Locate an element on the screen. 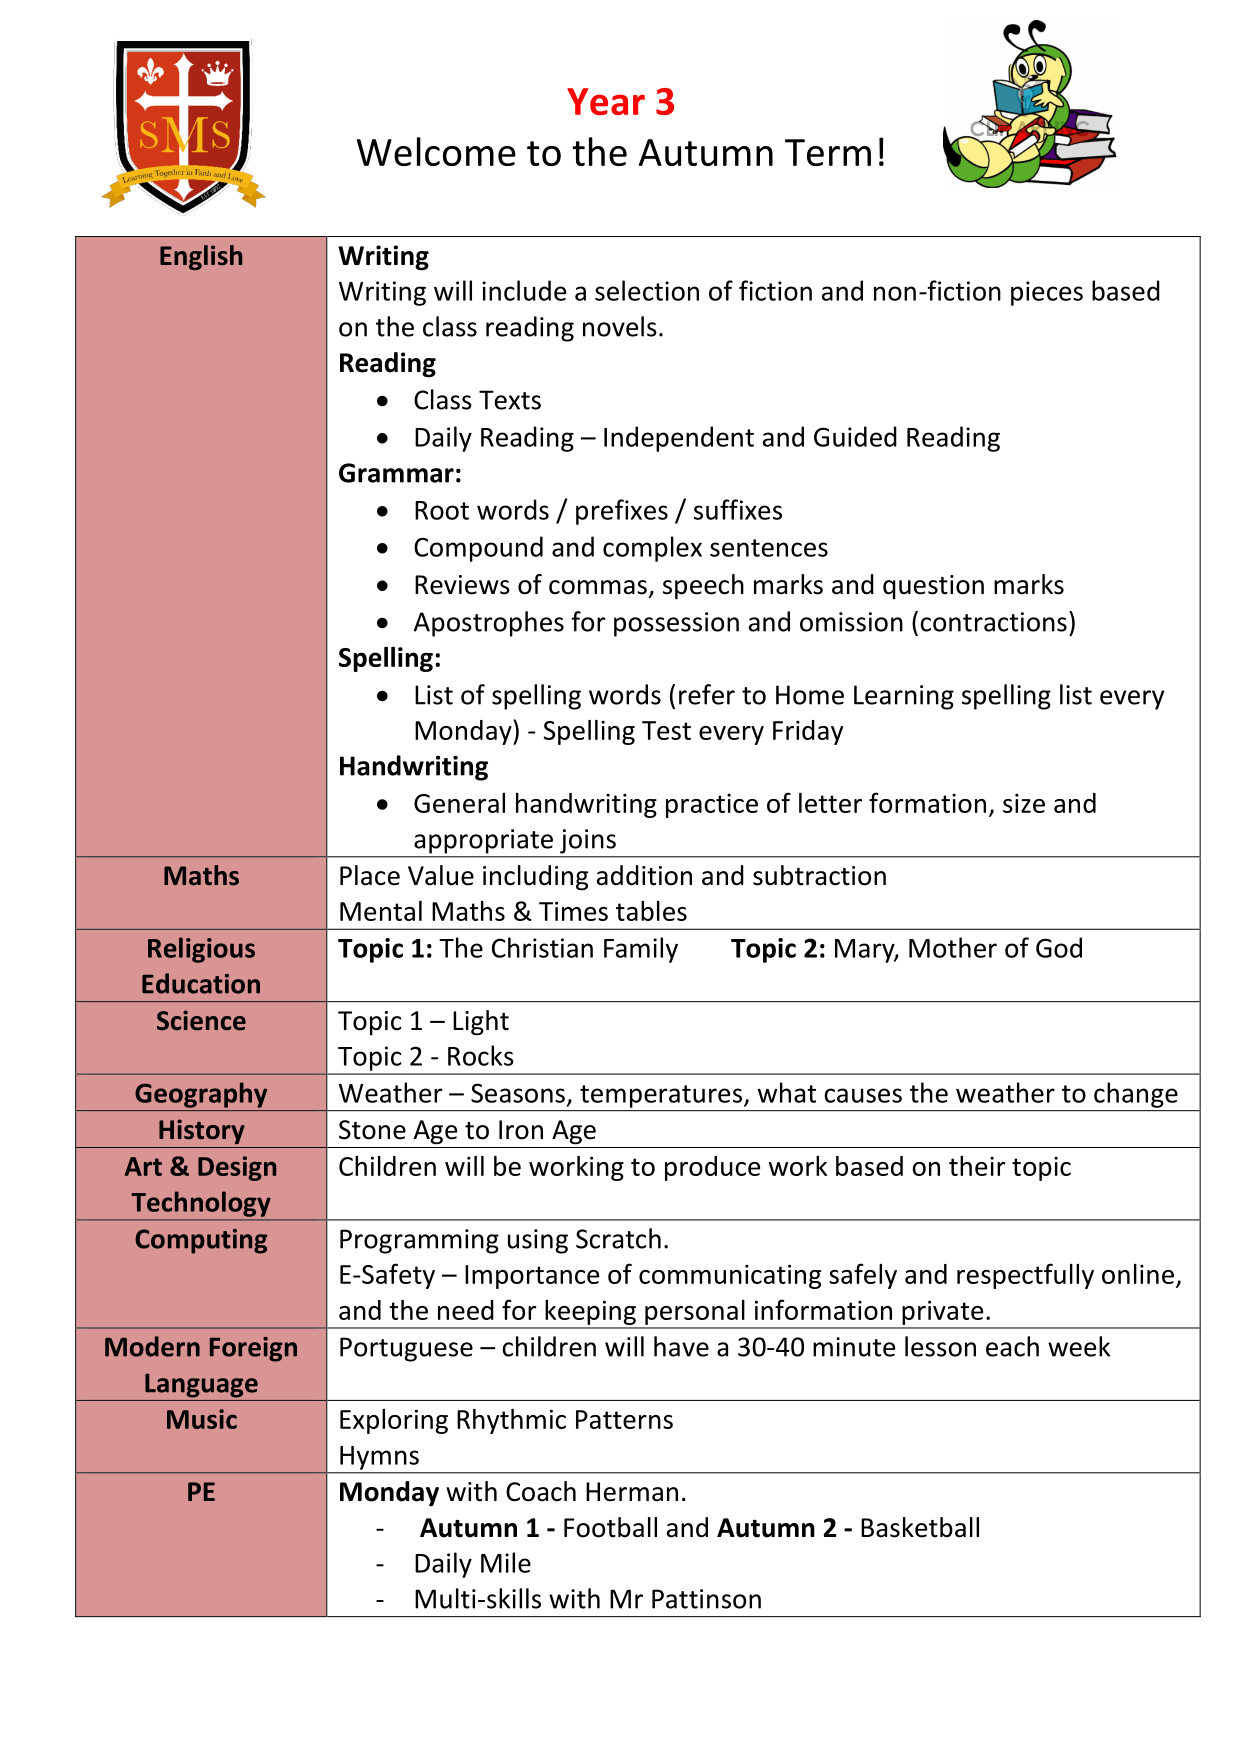 The image size is (1243, 1758). Term is located at coordinates (828, 152).
